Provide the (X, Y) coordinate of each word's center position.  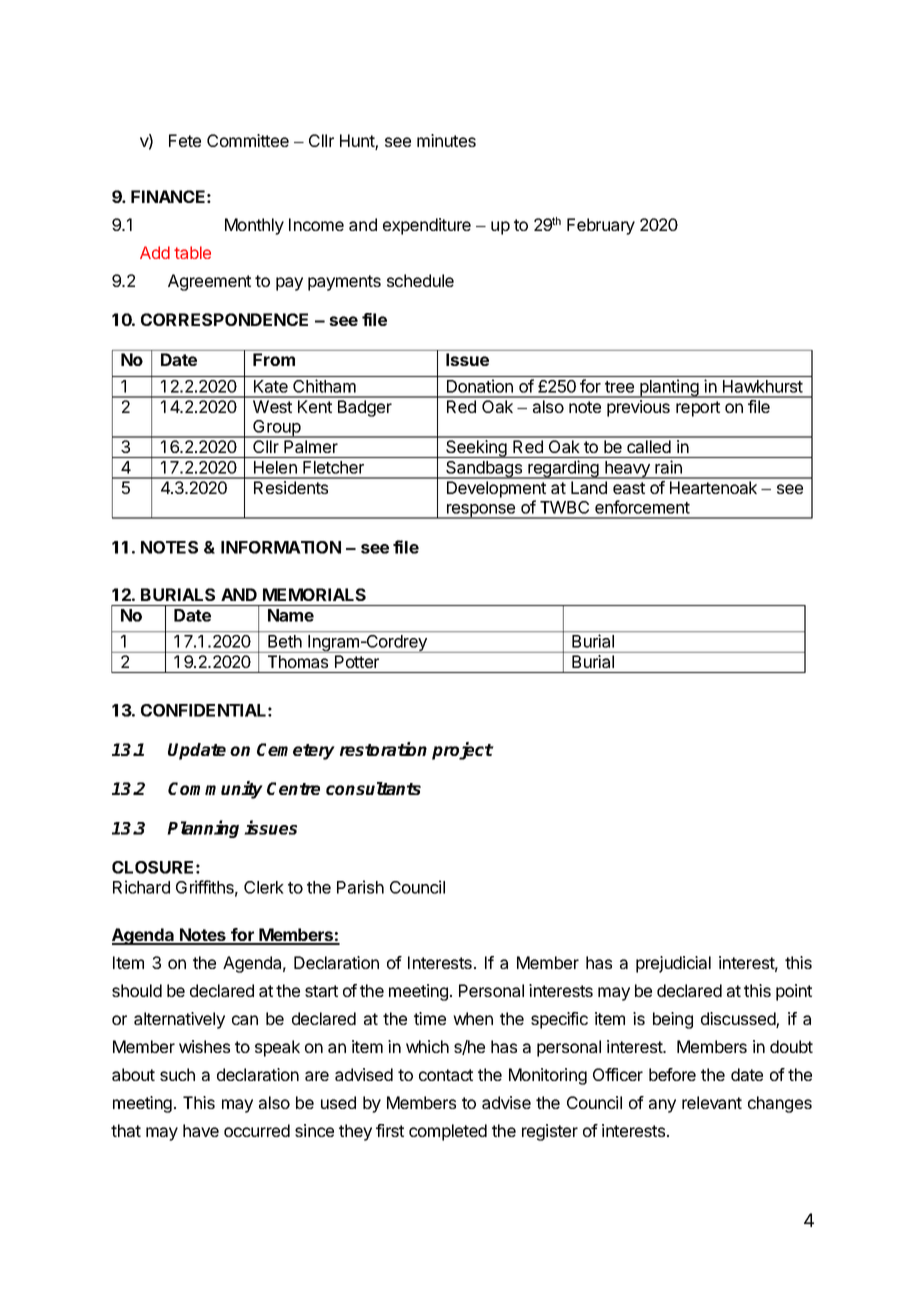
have (201, 1130)
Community (215, 790)
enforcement (642, 507)
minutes (446, 140)
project (462, 751)
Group (276, 429)
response (481, 511)
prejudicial (673, 964)
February (601, 226)
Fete (185, 140)
